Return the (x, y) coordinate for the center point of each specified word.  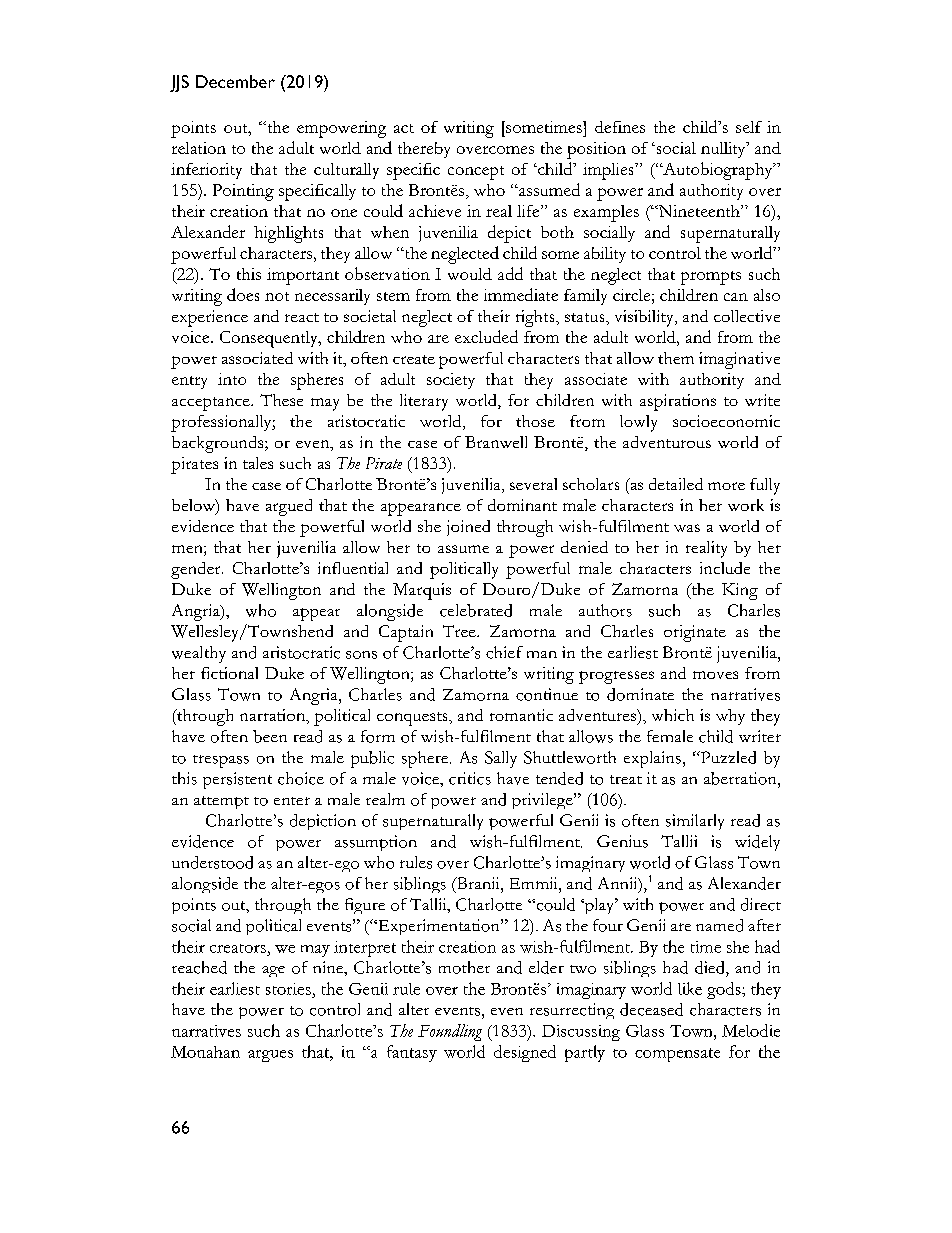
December (235, 81)
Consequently (270, 339)
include (725, 568)
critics (470, 778)
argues (270, 1056)
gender (197, 570)
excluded (486, 336)
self (749, 127)
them (676, 358)
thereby (424, 150)
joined (468, 528)
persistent (237, 780)
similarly (695, 822)
